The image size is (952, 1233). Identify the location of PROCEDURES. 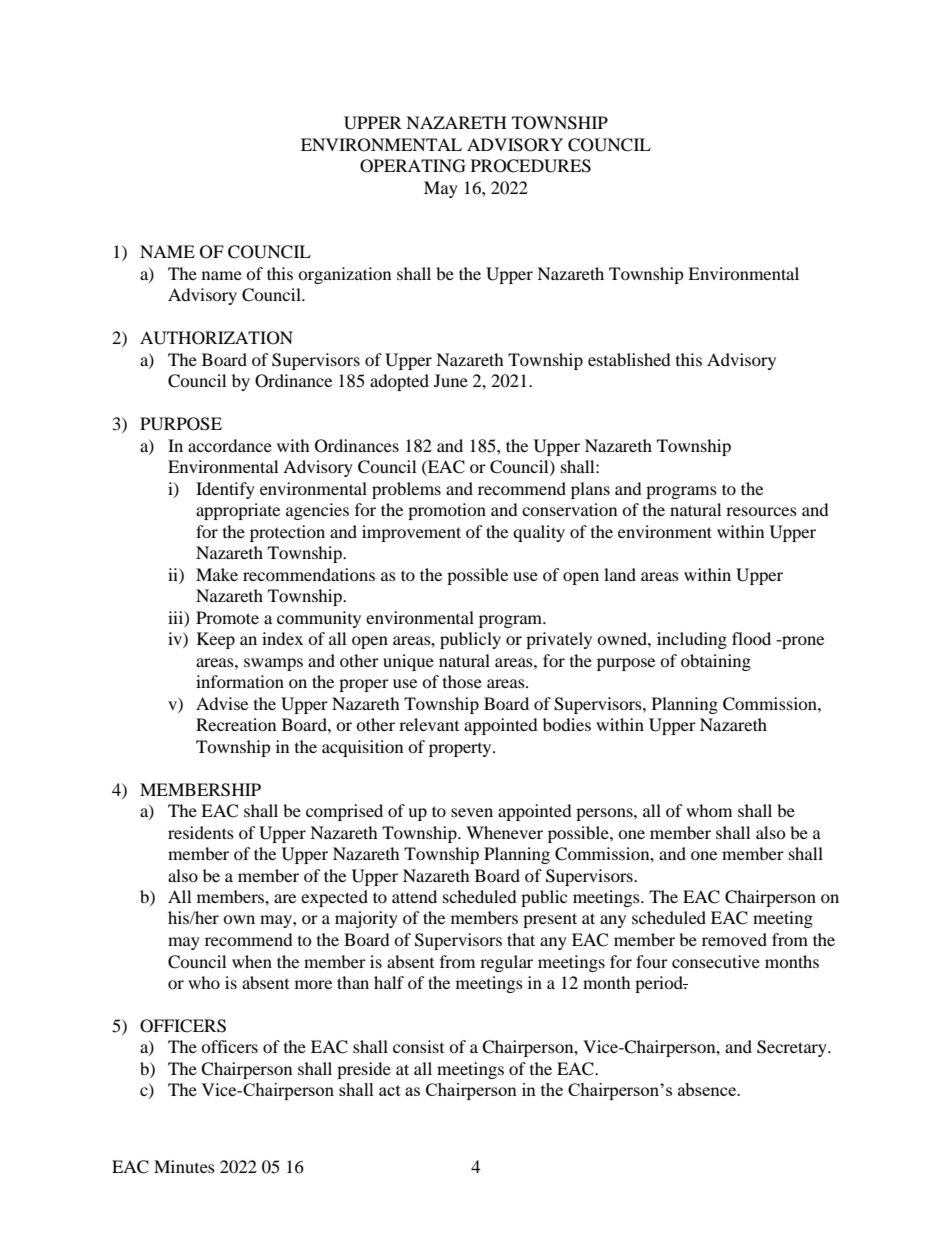
(531, 166).
